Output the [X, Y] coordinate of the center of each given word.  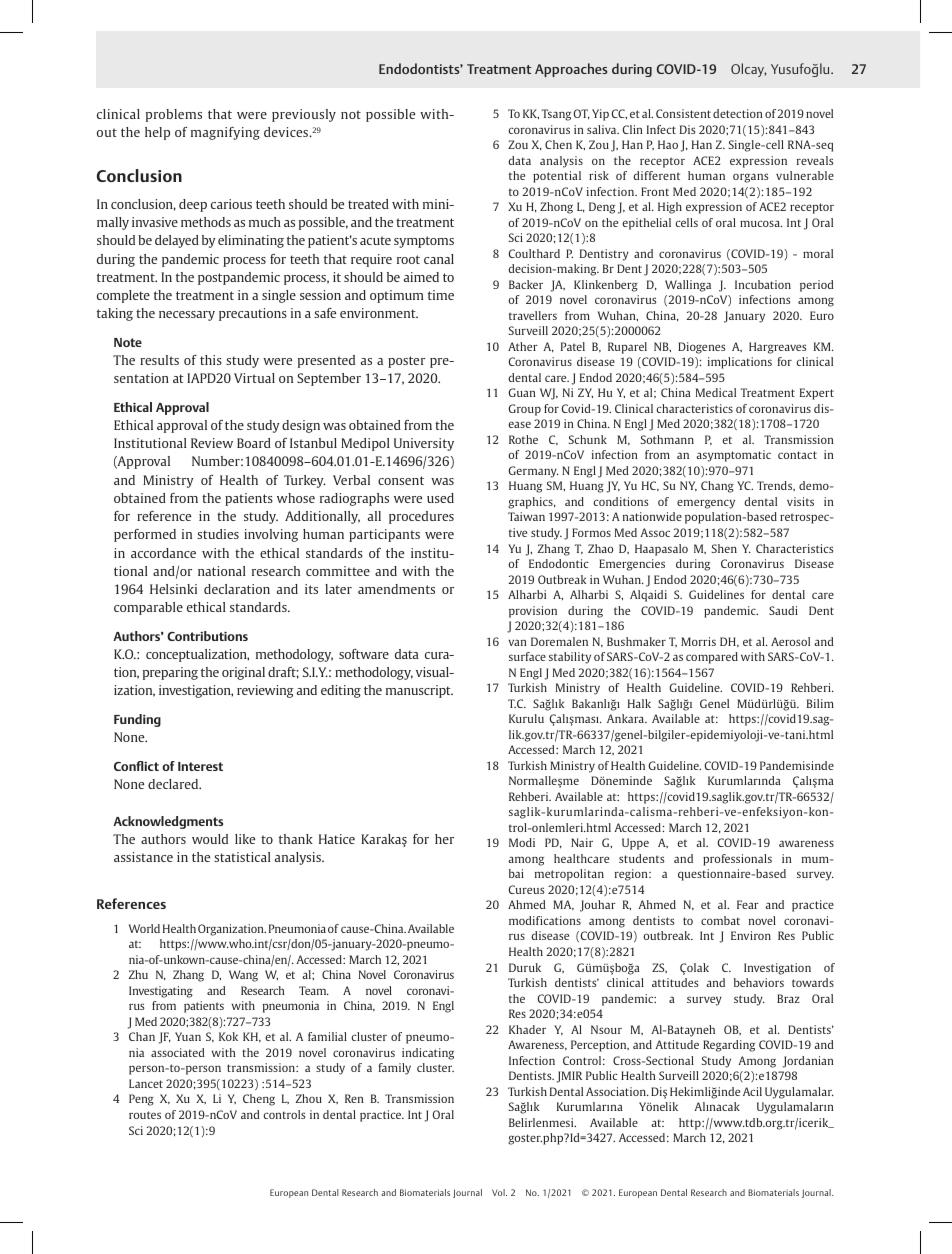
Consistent [683, 113]
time [441, 295]
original [243, 673]
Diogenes [701, 348]
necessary [187, 316]
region [632, 875]
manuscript [419, 691]
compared [712, 658]
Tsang [556, 115]
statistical [242, 857]
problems [174, 115]
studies [218, 534]
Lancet [146, 1083]
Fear [748, 904]
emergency [706, 504]
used [440, 498]
